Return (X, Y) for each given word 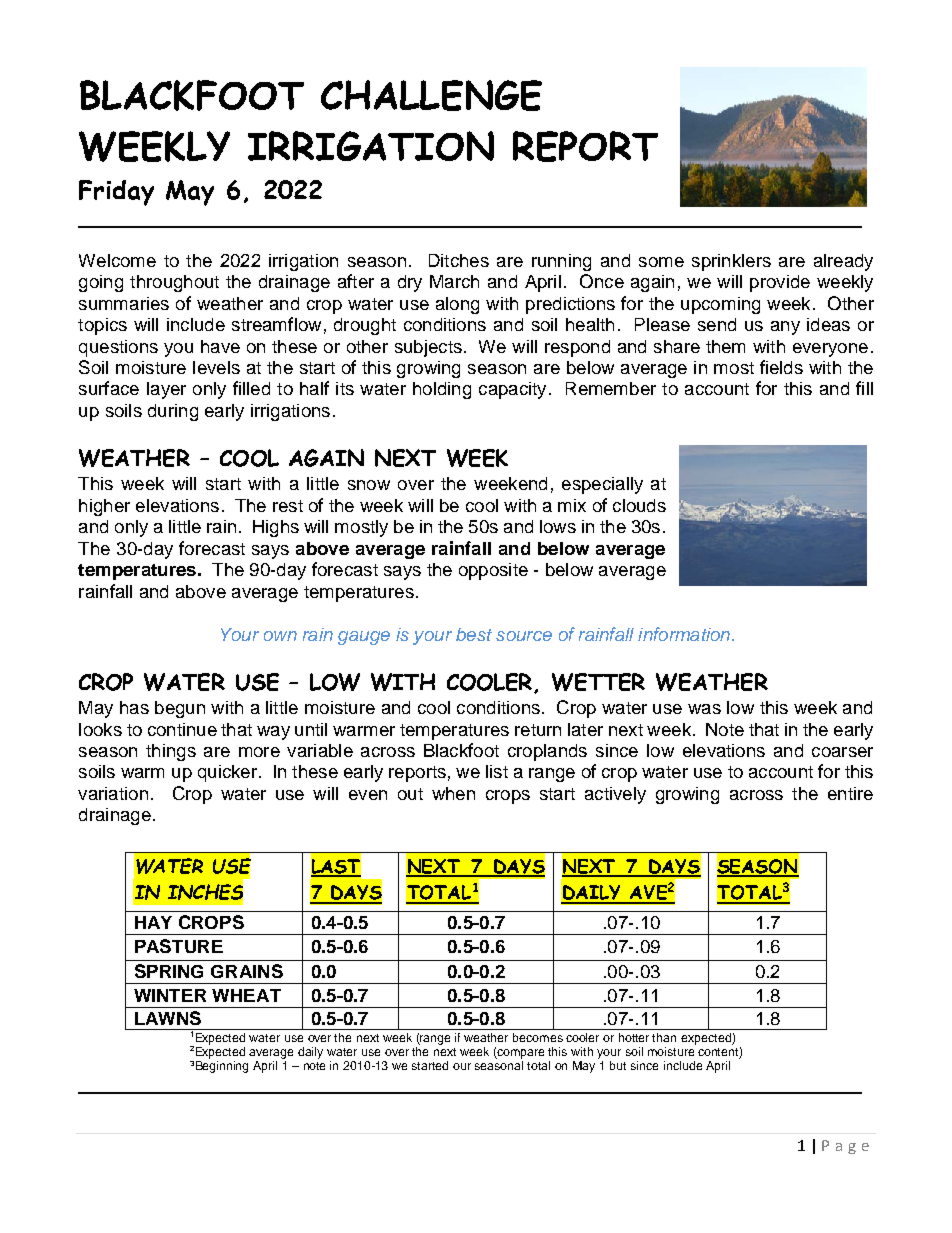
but (618, 1065)
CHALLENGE (431, 95)
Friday (116, 193)
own (280, 636)
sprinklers (731, 262)
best (474, 634)
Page (845, 1147)
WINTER (170, 995)
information (685, 634)
